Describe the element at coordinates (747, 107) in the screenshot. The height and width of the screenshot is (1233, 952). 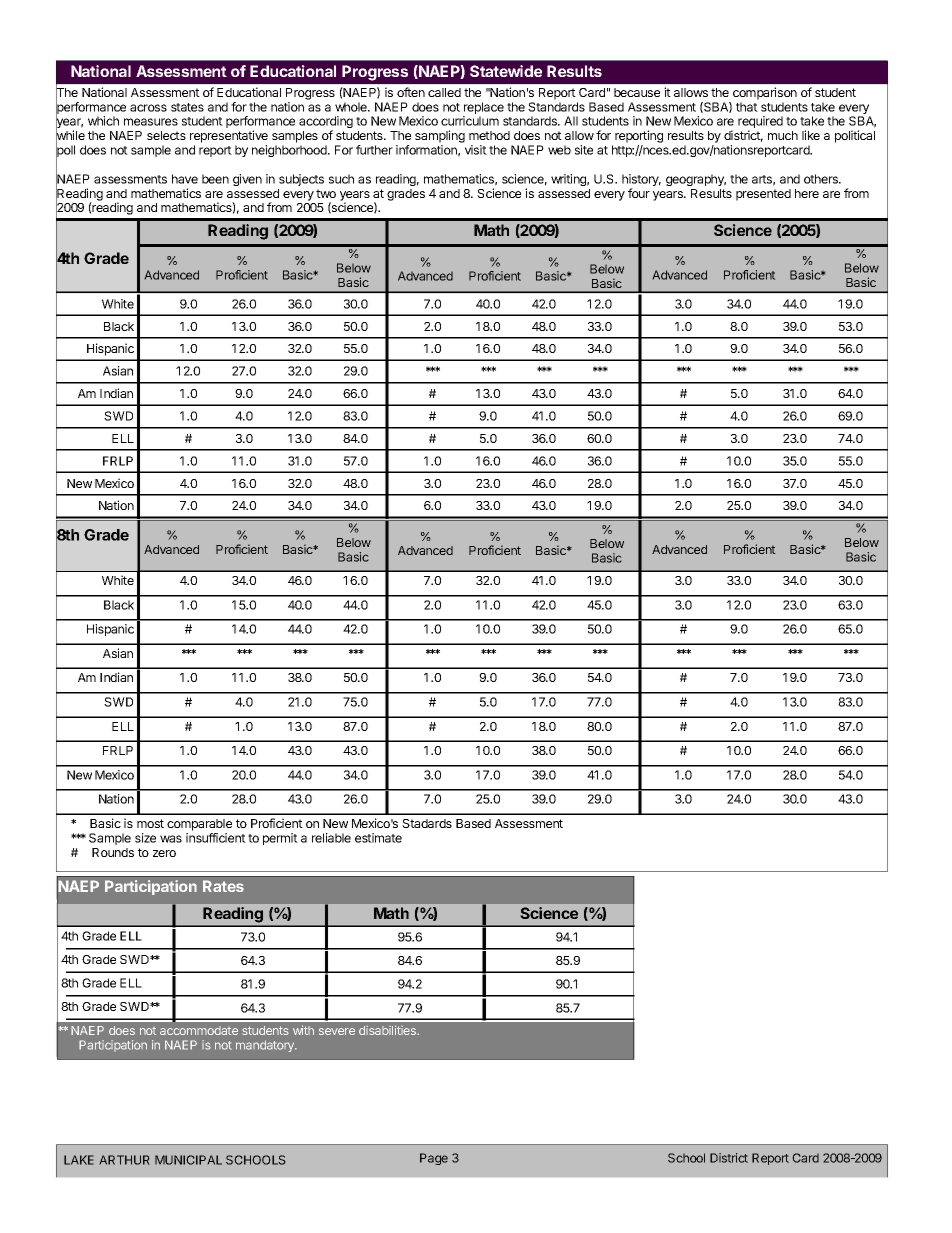
I see `that` at that location.
